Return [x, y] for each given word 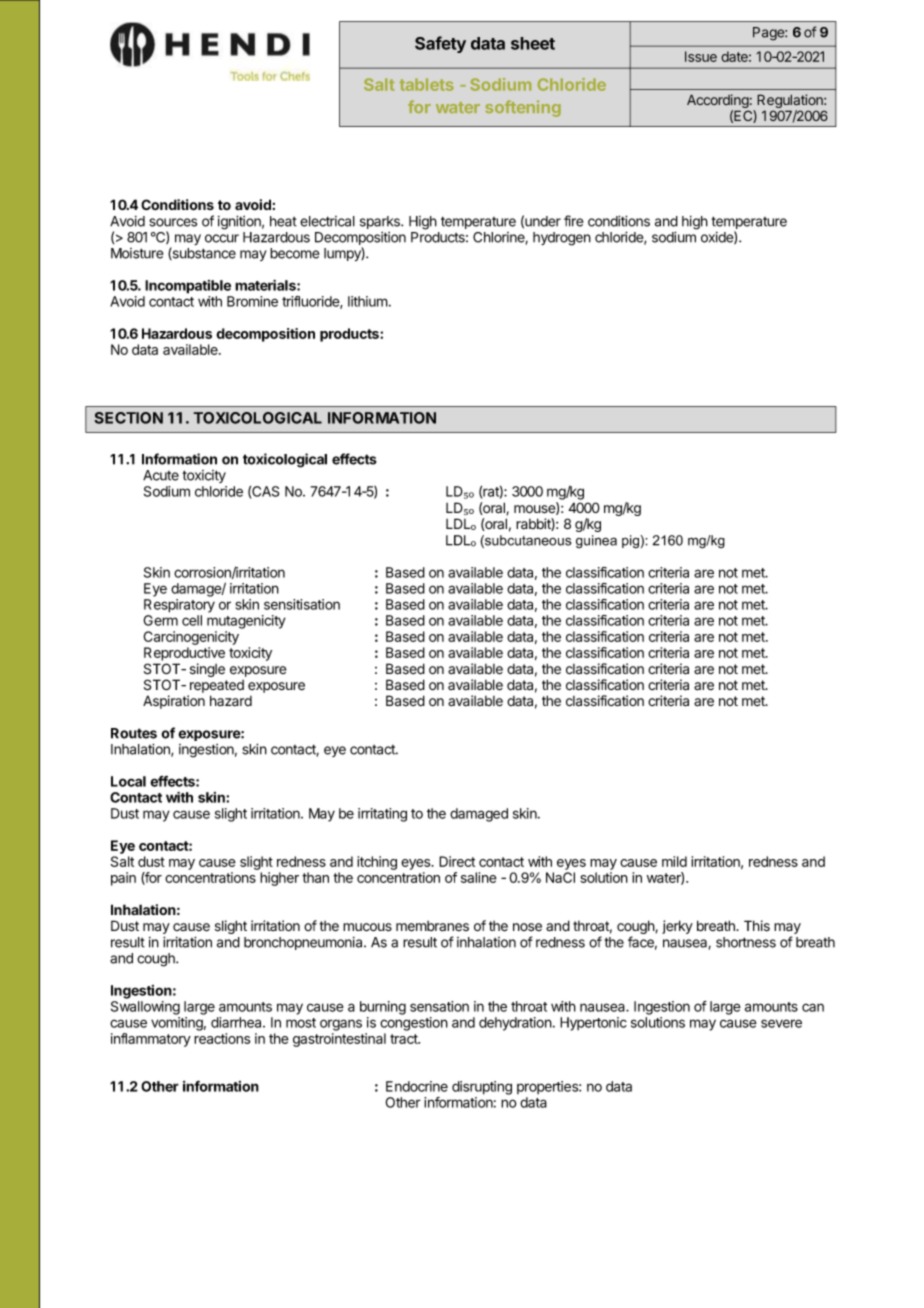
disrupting [482, 1088]
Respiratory [179, 606]
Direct [457, 861]
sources [173, 222]
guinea [596, 541]
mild [674, 861]
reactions [222, 1038]
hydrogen [562, 239]
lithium [368, 301]
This [757, 926]
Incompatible [188, 287]
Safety [440, 44]
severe [781, 1023]
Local [128, 781]
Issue [701, 56]
